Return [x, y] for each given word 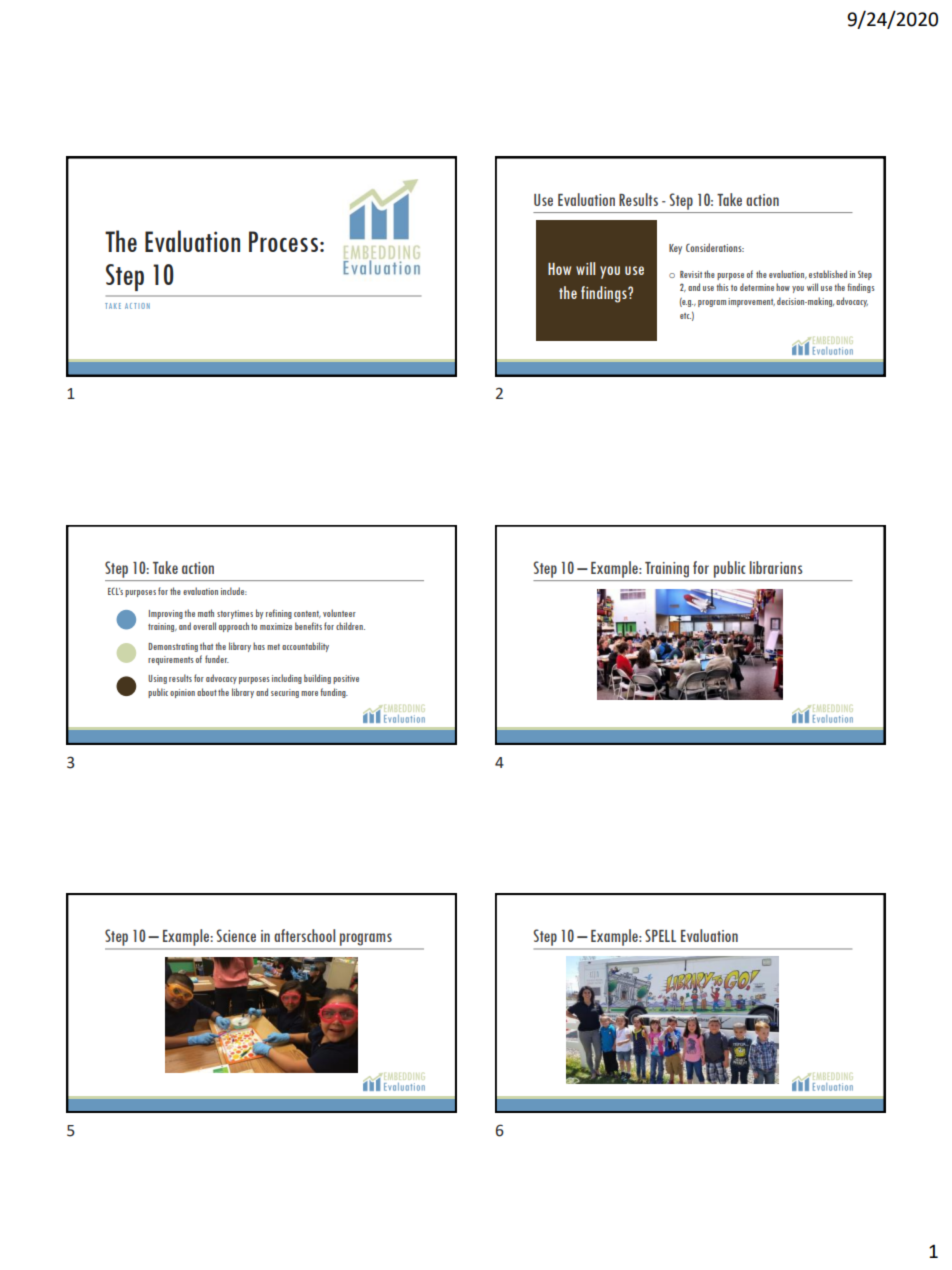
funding [334, 693]
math [206, 613]
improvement [751, 302]
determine [757, 287]
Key [675, 249]
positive [346, 679]
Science [236, 935]
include [234, 591]
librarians [776, 567]
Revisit [691, 274]
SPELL [660, 935]
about [207, 692]
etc [685, 316]
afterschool [304, 935]
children [350, 626]
